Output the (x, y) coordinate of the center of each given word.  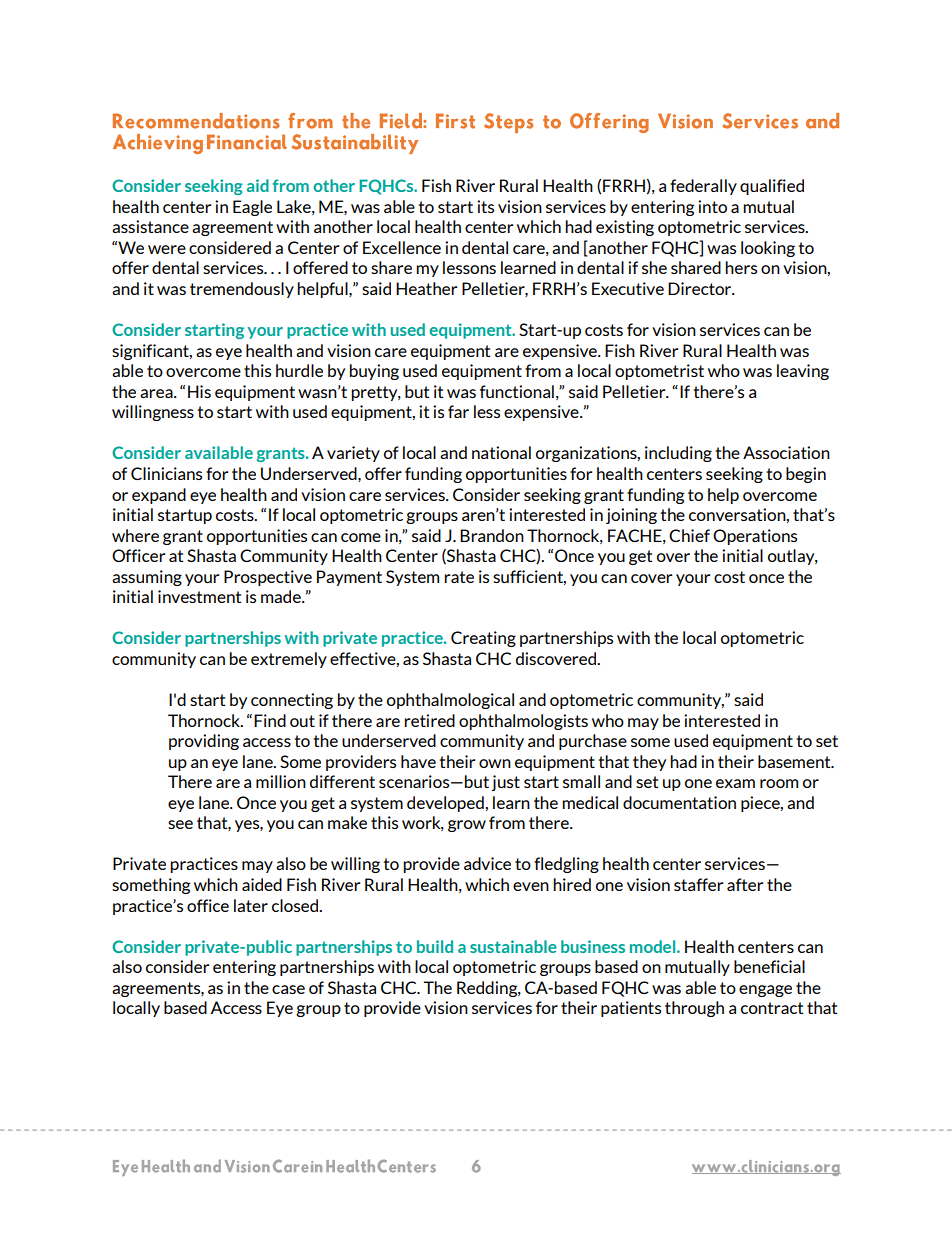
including (678, 454)
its (485, 206)
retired (429, 720)
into (712, 206)
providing (204, 742)
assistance (150, 226)
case (288, 989)
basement (795, 761)
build (435, 946)
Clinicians (166, 473)
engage (765, 991)
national (501, 452)
